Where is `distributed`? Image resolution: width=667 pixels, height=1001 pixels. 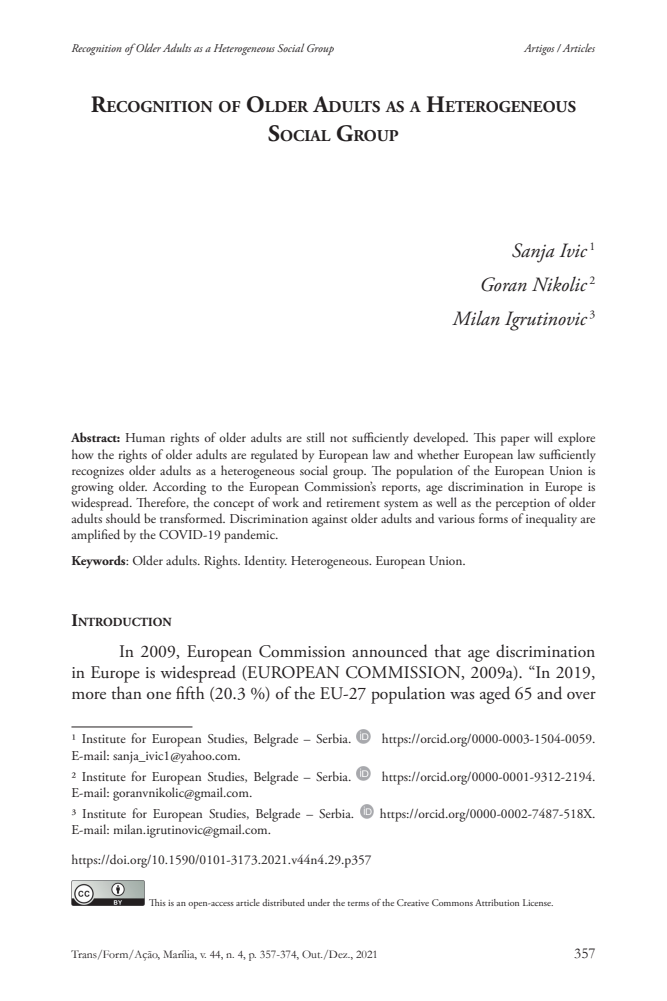 distributed is located at coordinates (283, 902).
